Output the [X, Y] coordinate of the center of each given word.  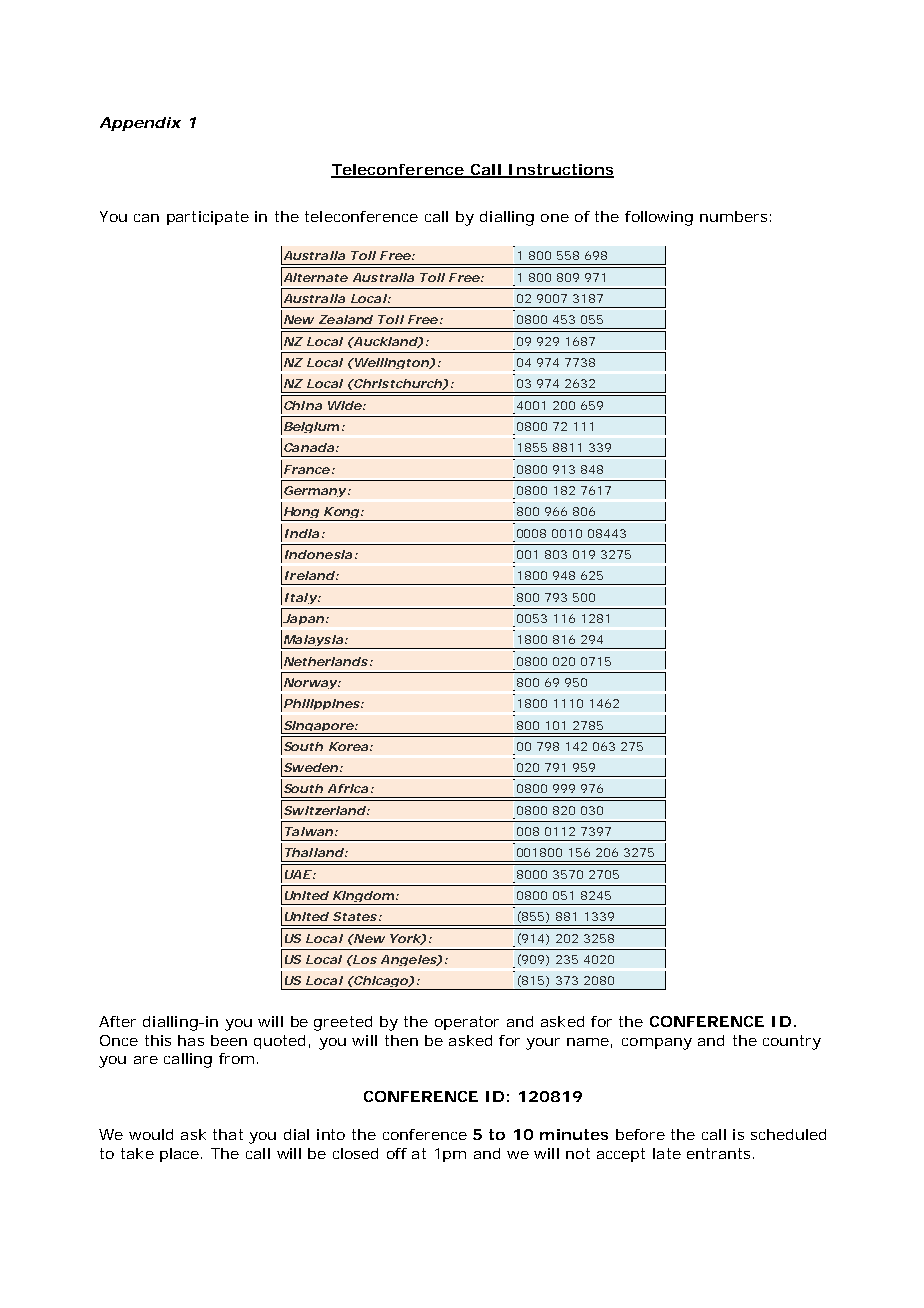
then [401, 1040]
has [191, 1040]
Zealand [346, 319]
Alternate [314, 277]
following [659, 218]
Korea [348, 746]
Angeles [409, 960]
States [355, 916]
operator [467, 1023]
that [228, 1134]
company [657, 1044]
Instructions [560, 170]
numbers [733, 216]
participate [208, 218]
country [792, 1042]
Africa [348, 788]
